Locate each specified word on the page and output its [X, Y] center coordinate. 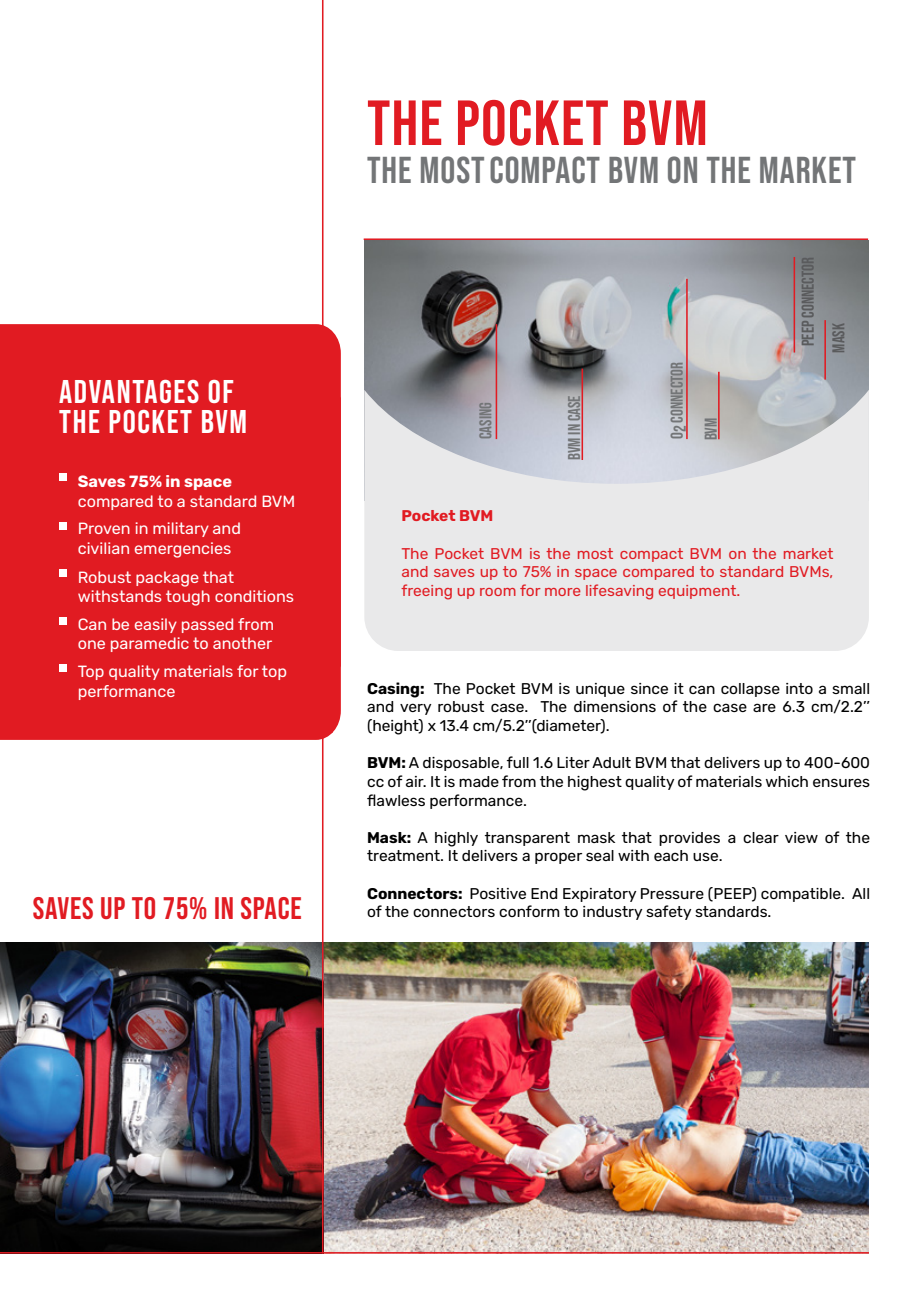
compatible [802, 895]
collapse [750, 690]
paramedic [150, 644]
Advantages [129, 391]
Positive [498, 893]
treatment [404, 855]
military [181, 529]
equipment [699, 592]
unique [600, 690]
